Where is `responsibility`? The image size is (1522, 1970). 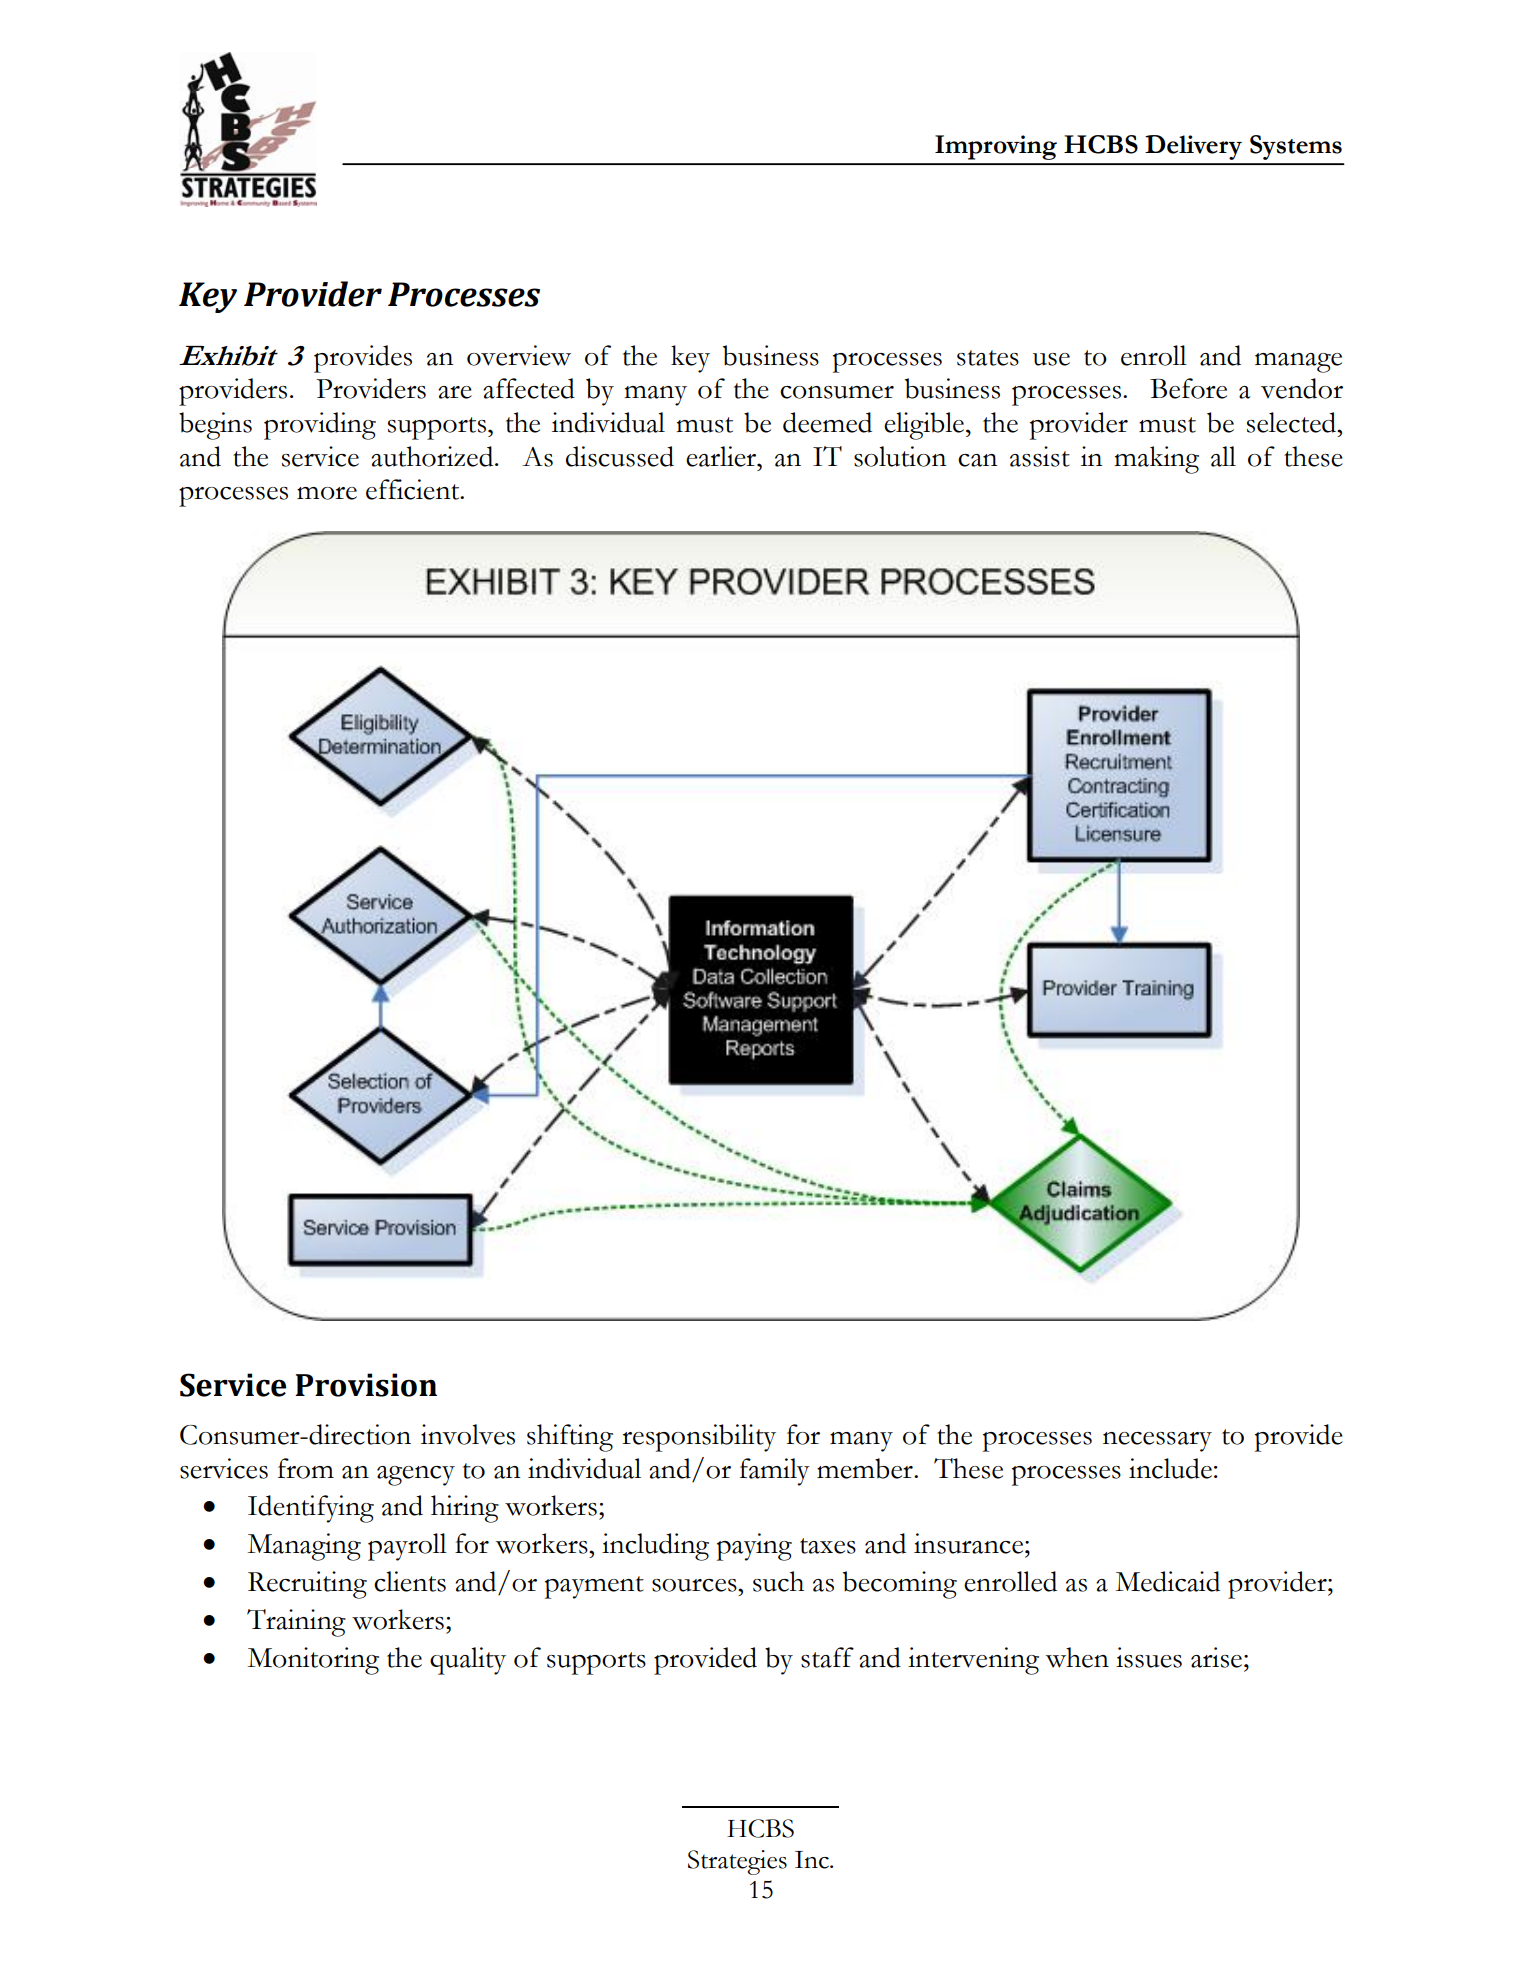 responsibility is located at coordinates (699, 1438).
